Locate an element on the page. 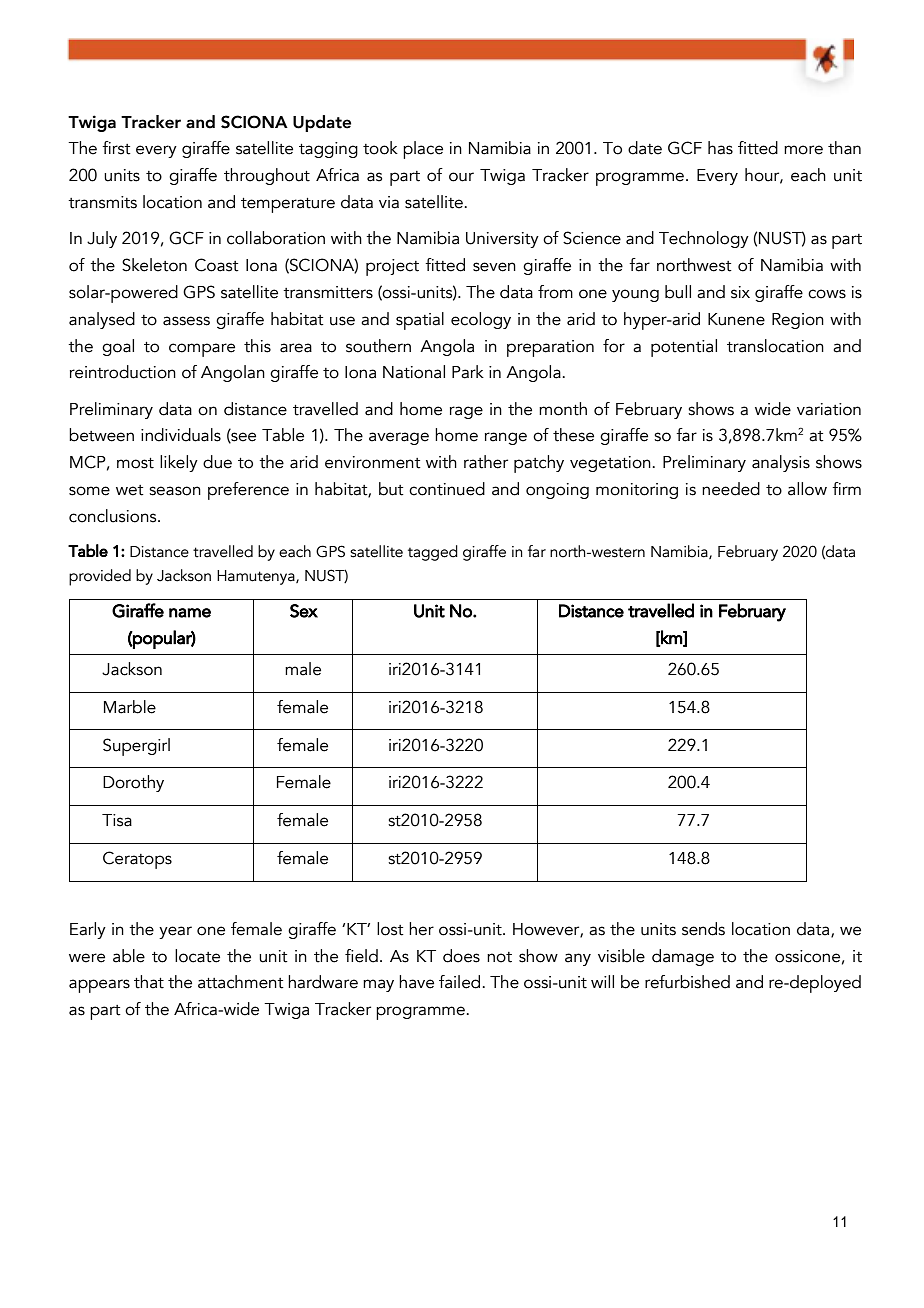 Image resolution: width=924 pixels, height=1308 pixels. tagged is located at coordinates (433, 553).
